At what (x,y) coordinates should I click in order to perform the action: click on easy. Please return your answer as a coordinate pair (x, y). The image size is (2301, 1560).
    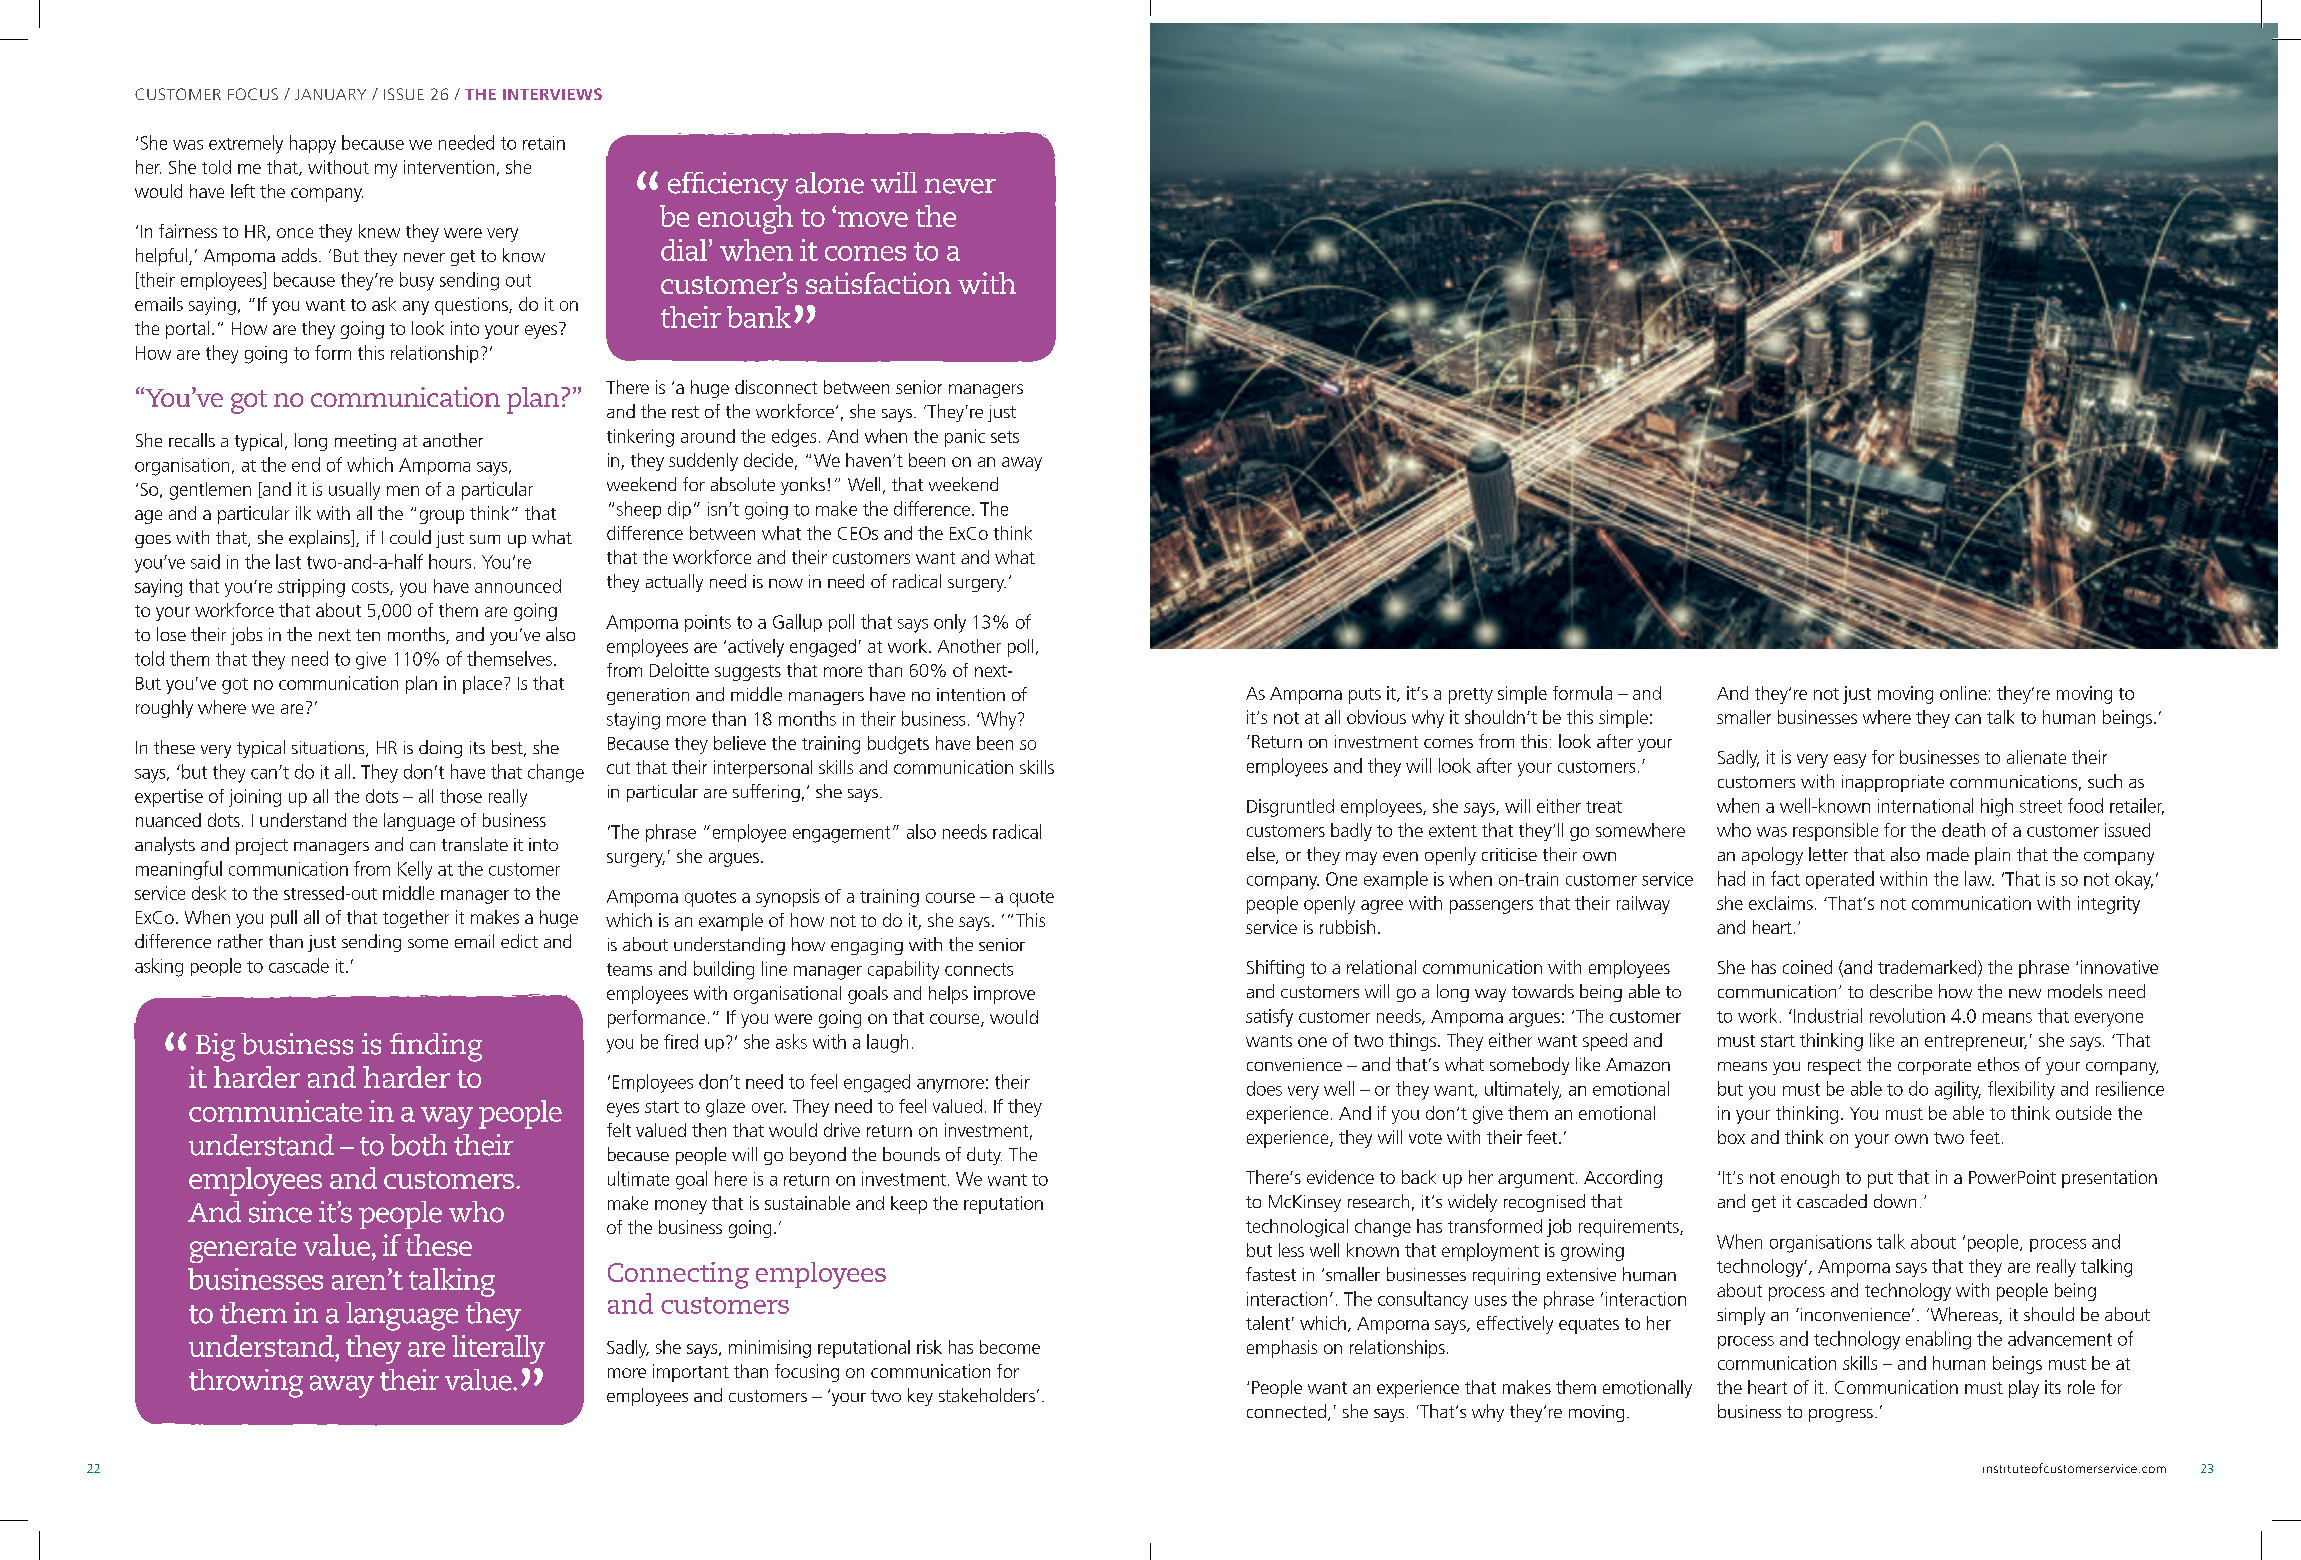
    Looking at the image, I should click on (1850, 761).
